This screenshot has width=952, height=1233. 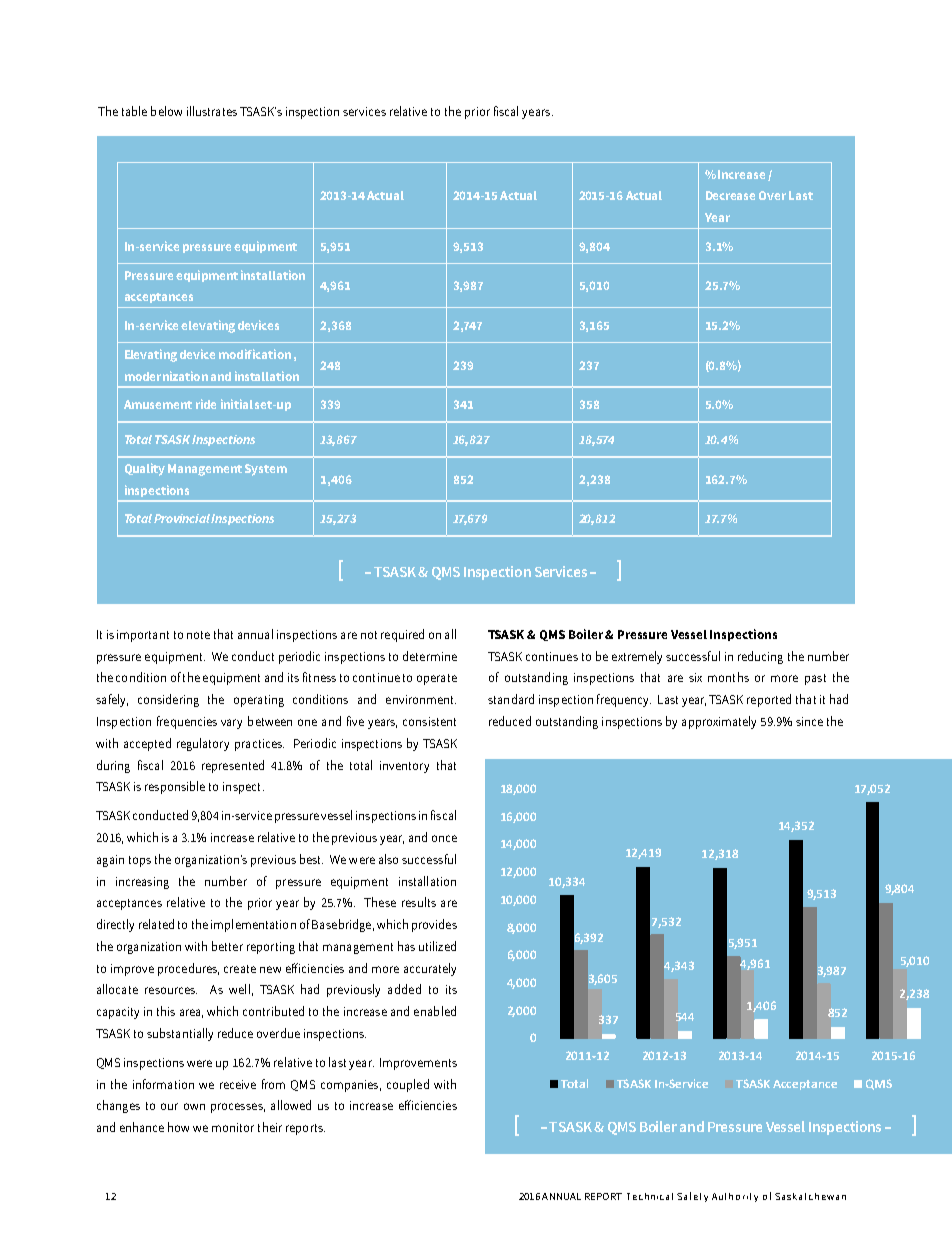 I want to click on modification, so click(x=255, y=354).
